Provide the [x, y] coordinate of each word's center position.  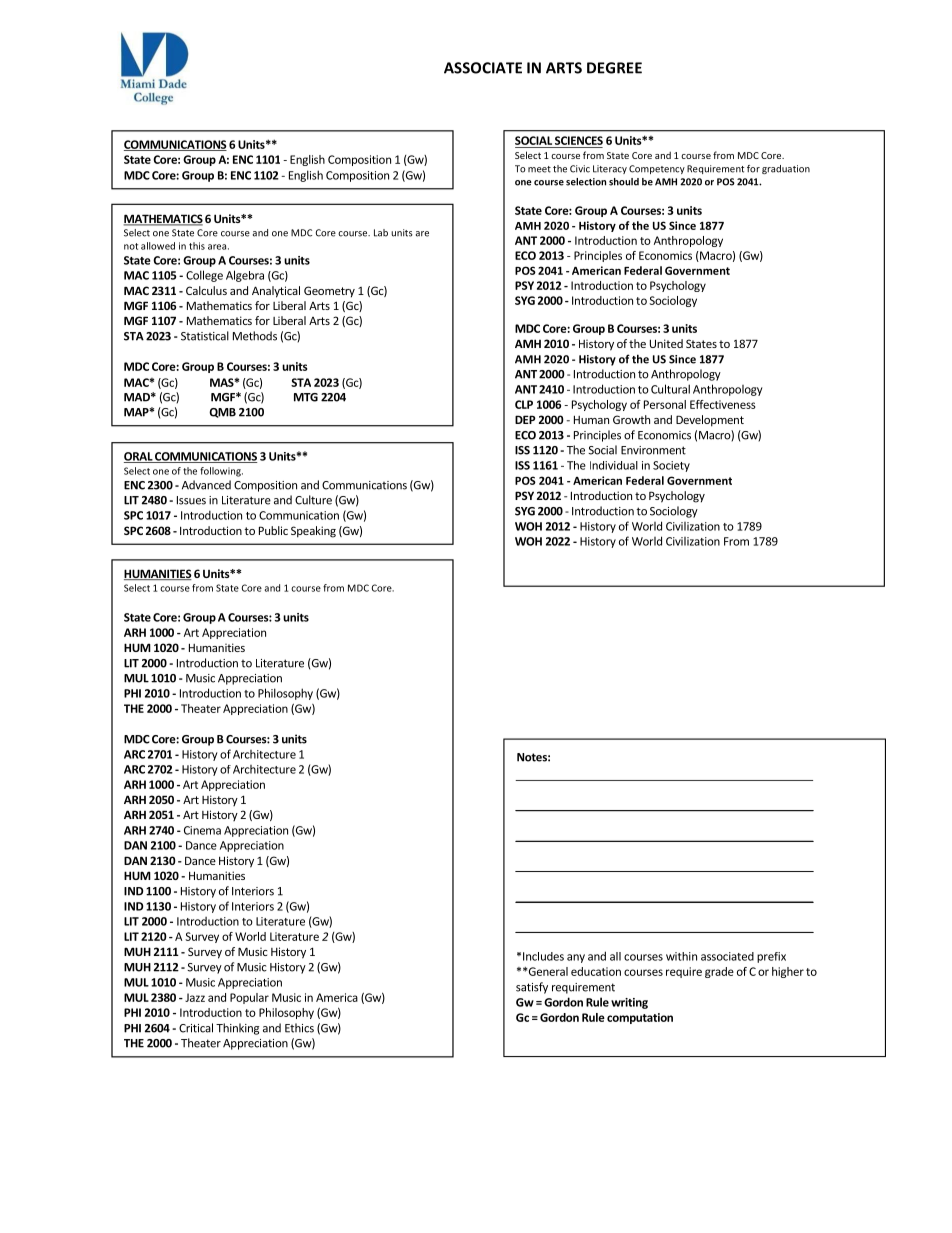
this [197, 246]
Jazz [195, 997]
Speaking [313, 532]
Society [671, 466]
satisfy [532, 988]
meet [539, 169]
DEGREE [614, 68]
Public [273, 530]
